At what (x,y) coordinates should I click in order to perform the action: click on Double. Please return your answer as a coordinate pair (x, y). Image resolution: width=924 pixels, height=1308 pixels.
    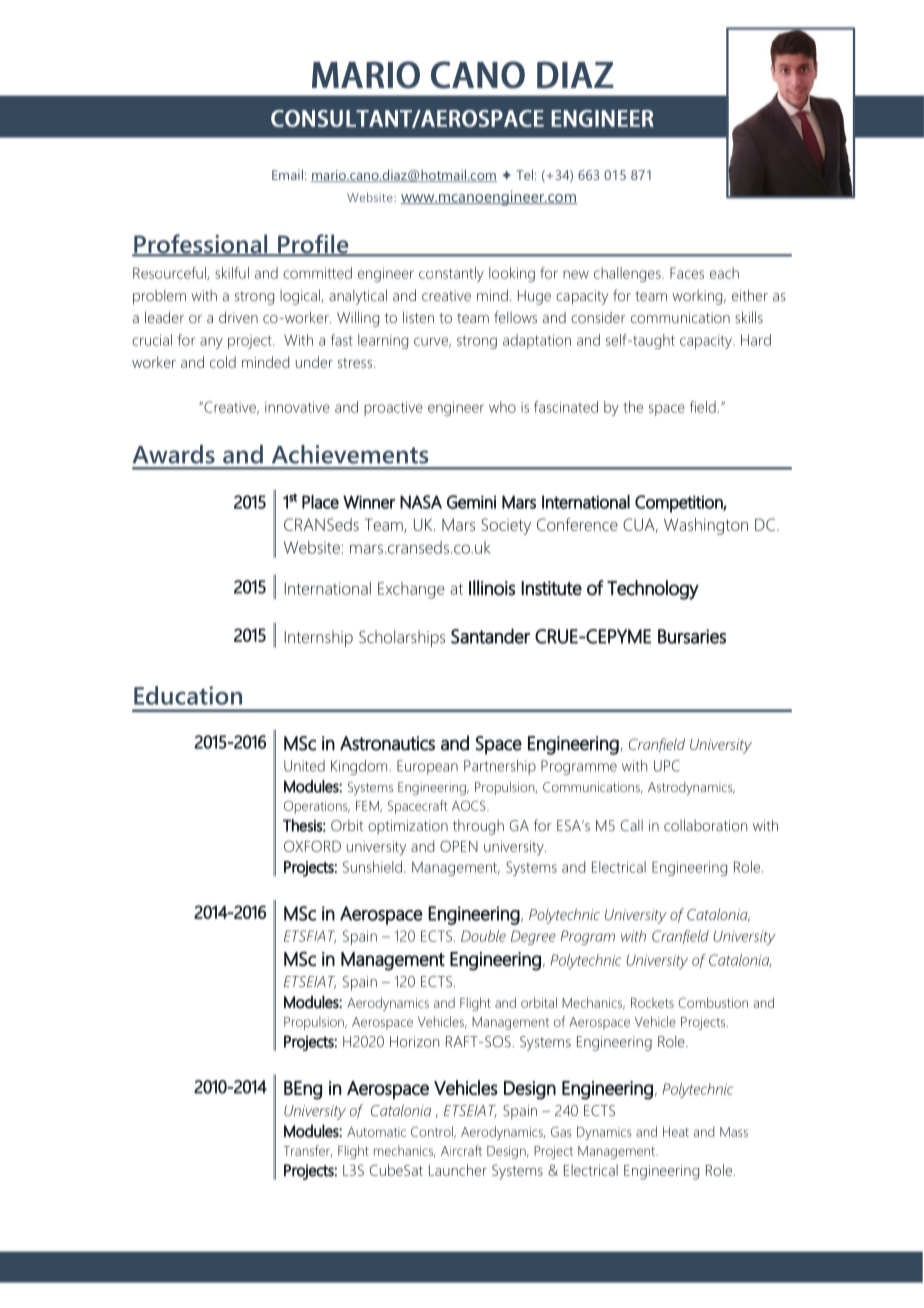
    Looking at the image, I should click on (483, 936).
